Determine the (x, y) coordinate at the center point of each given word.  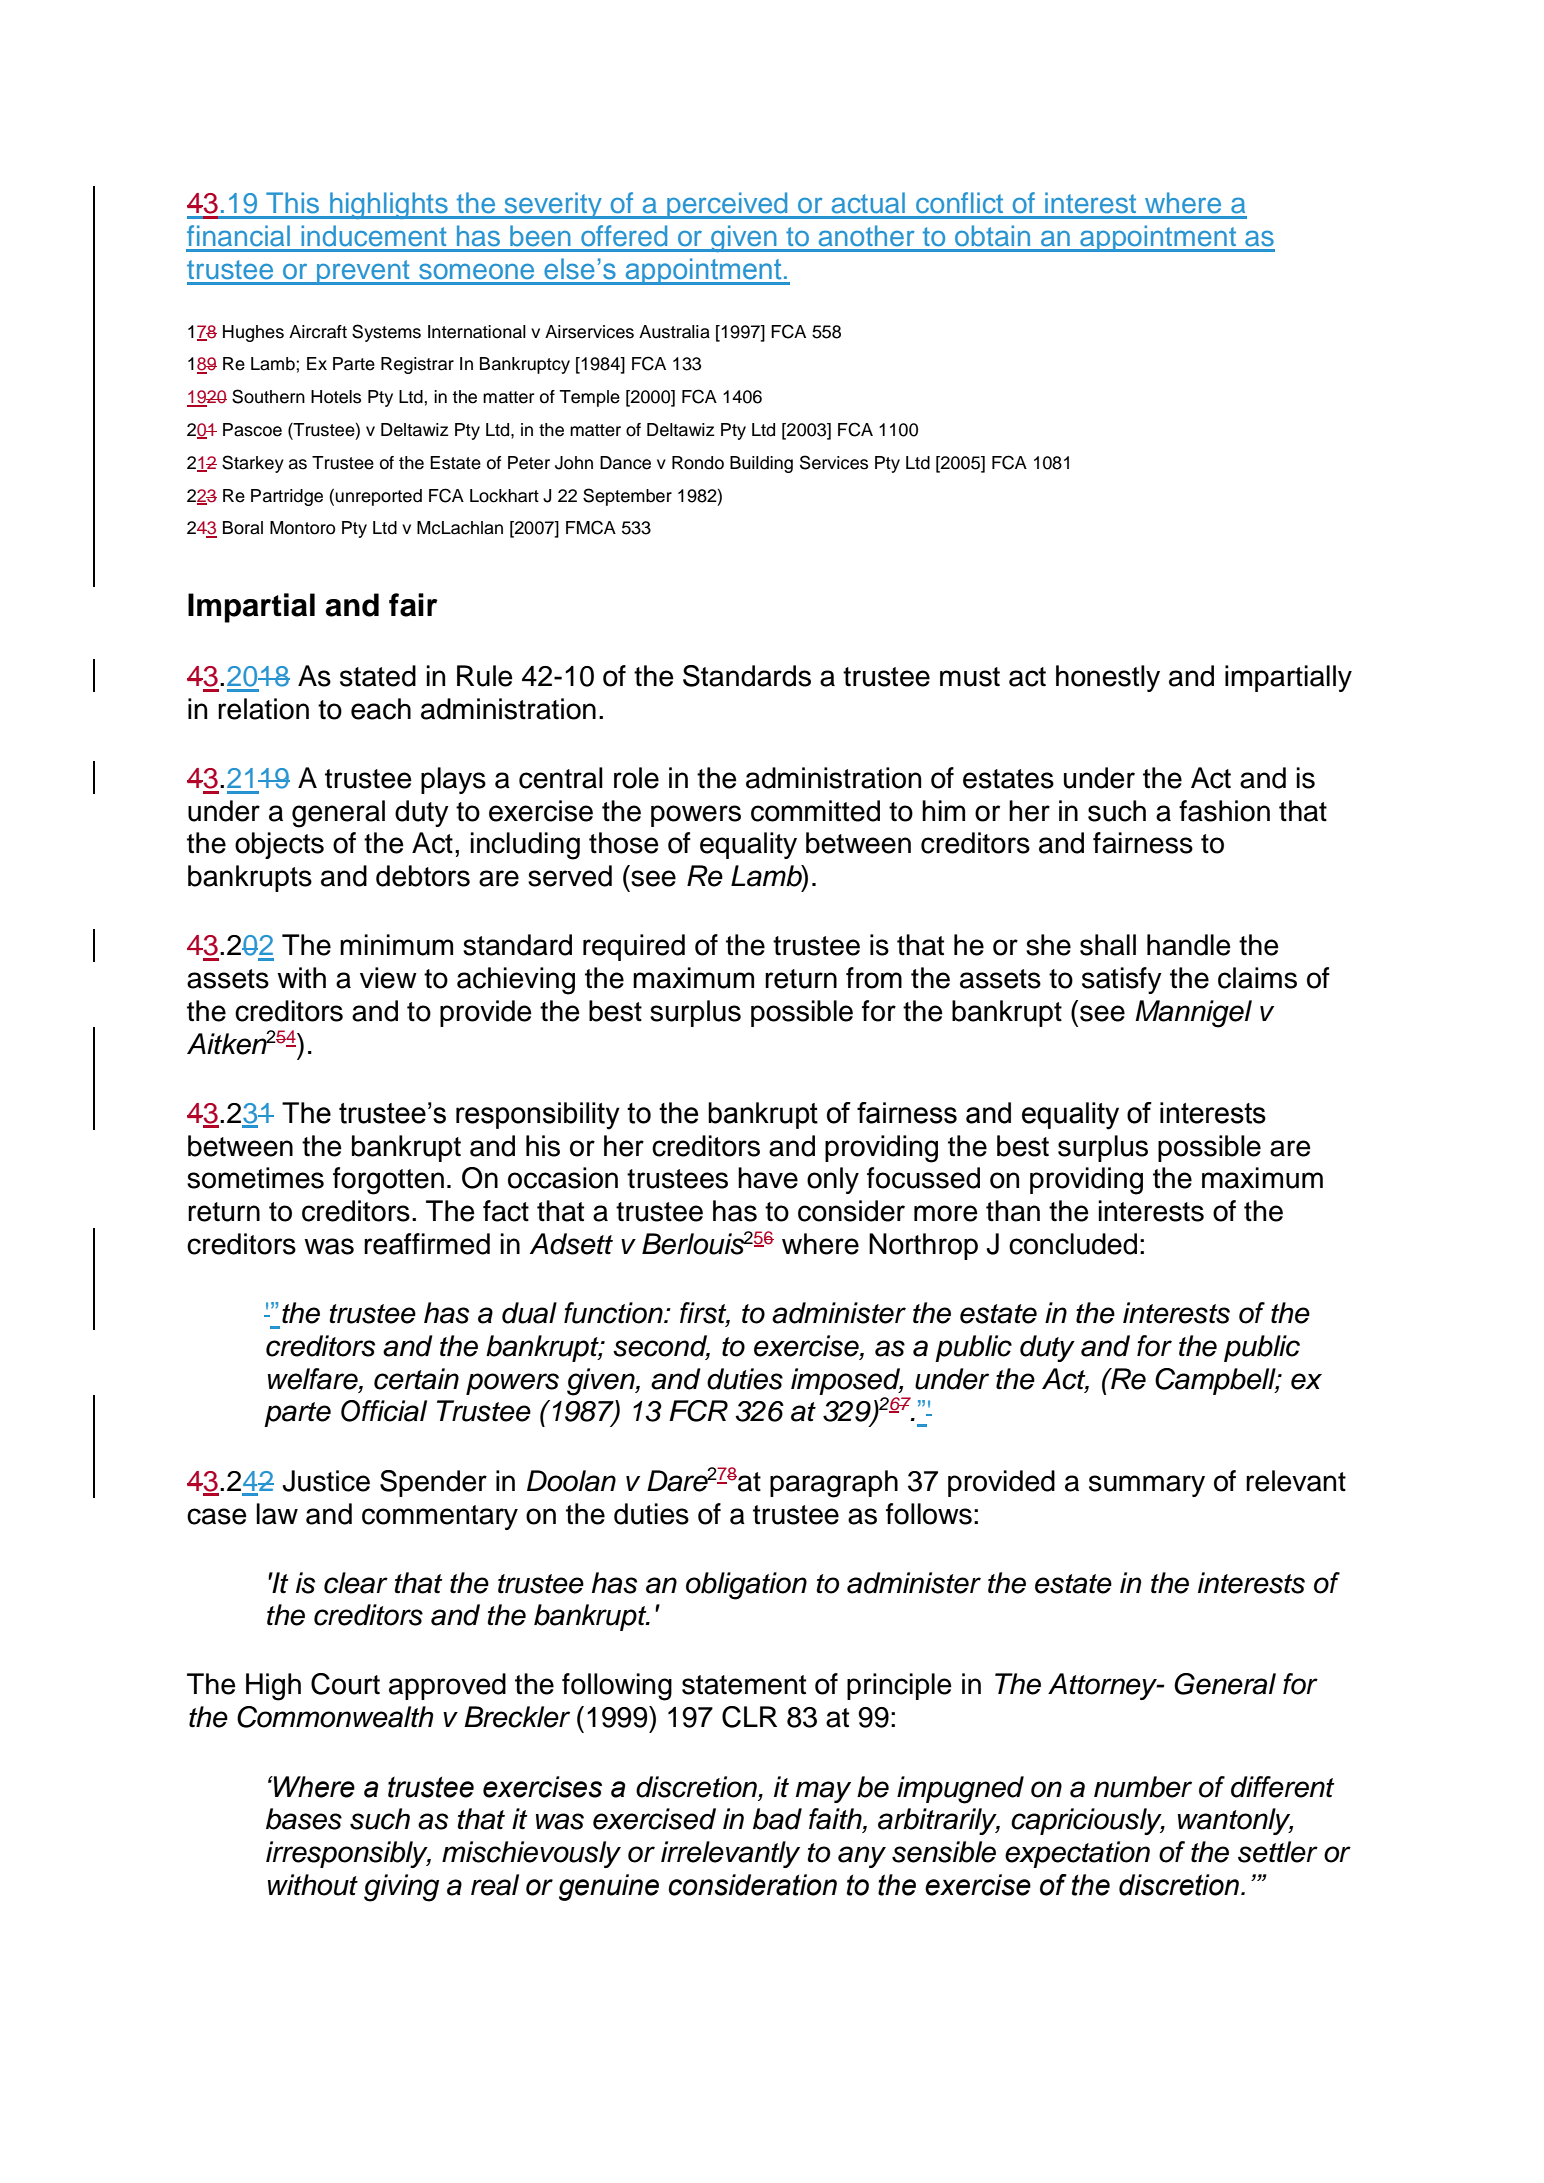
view (388, 978)
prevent (363, 272)
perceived (727, 205)
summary (1147, 1486)
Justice (326, 1481)
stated (378, 676)
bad (777, 1819)
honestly (1108, 678)
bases (304, 1819)
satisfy (1122, 980)
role (636, 778)
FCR (698, 1411)
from (874, 978)
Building (761, 464)
